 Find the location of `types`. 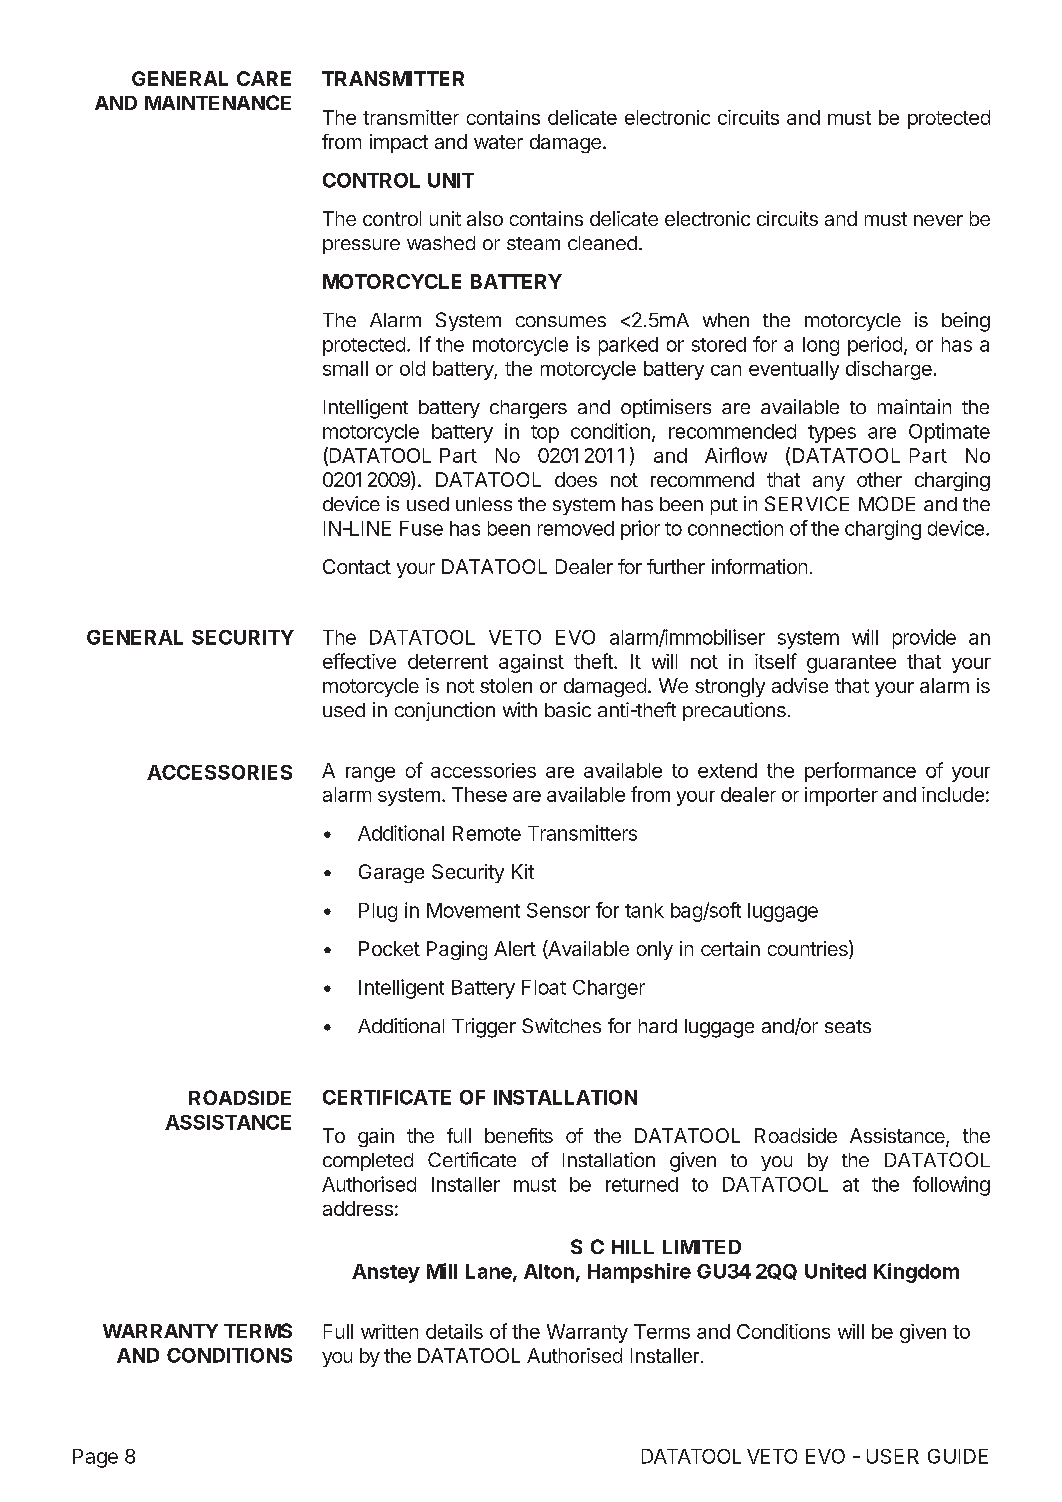

types is located at coordinates (832, 434).
